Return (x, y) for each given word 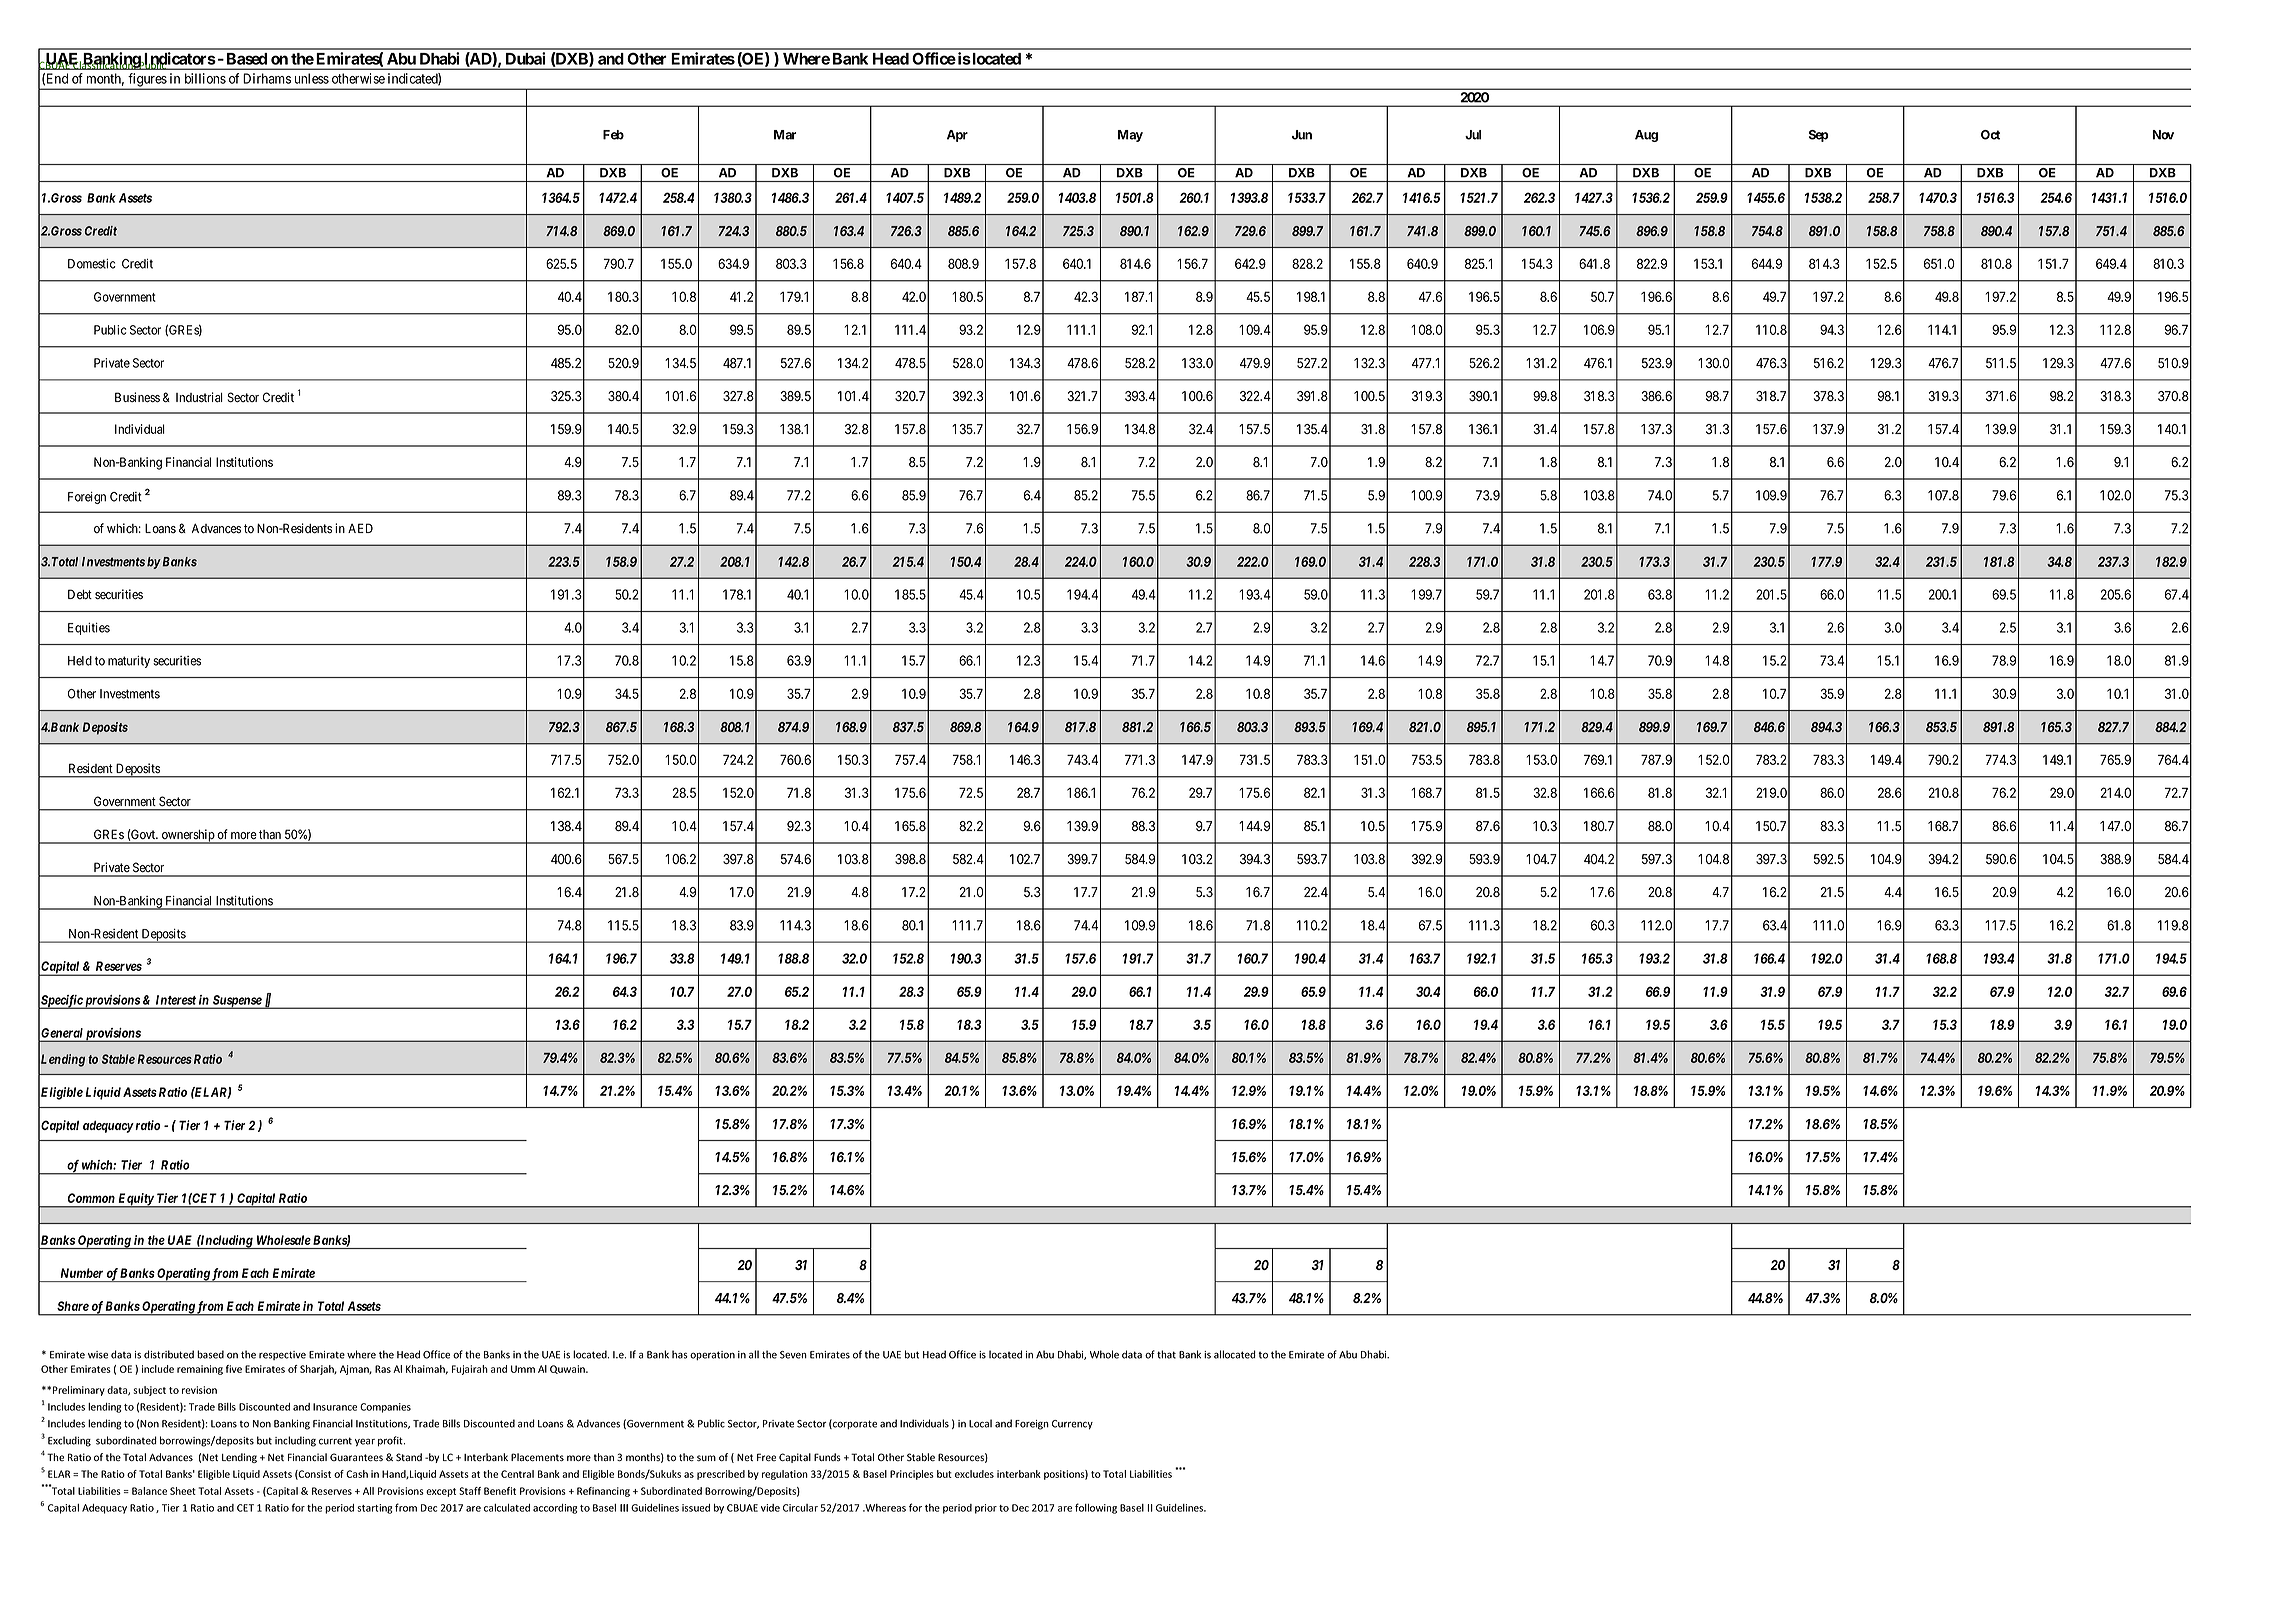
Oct (1990, 135)
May (1130, 136)
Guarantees (356, 1457)
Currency (1072, 1425)
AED (360, 528)
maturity (129, 662)
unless (312, 78)
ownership (188, 836)
